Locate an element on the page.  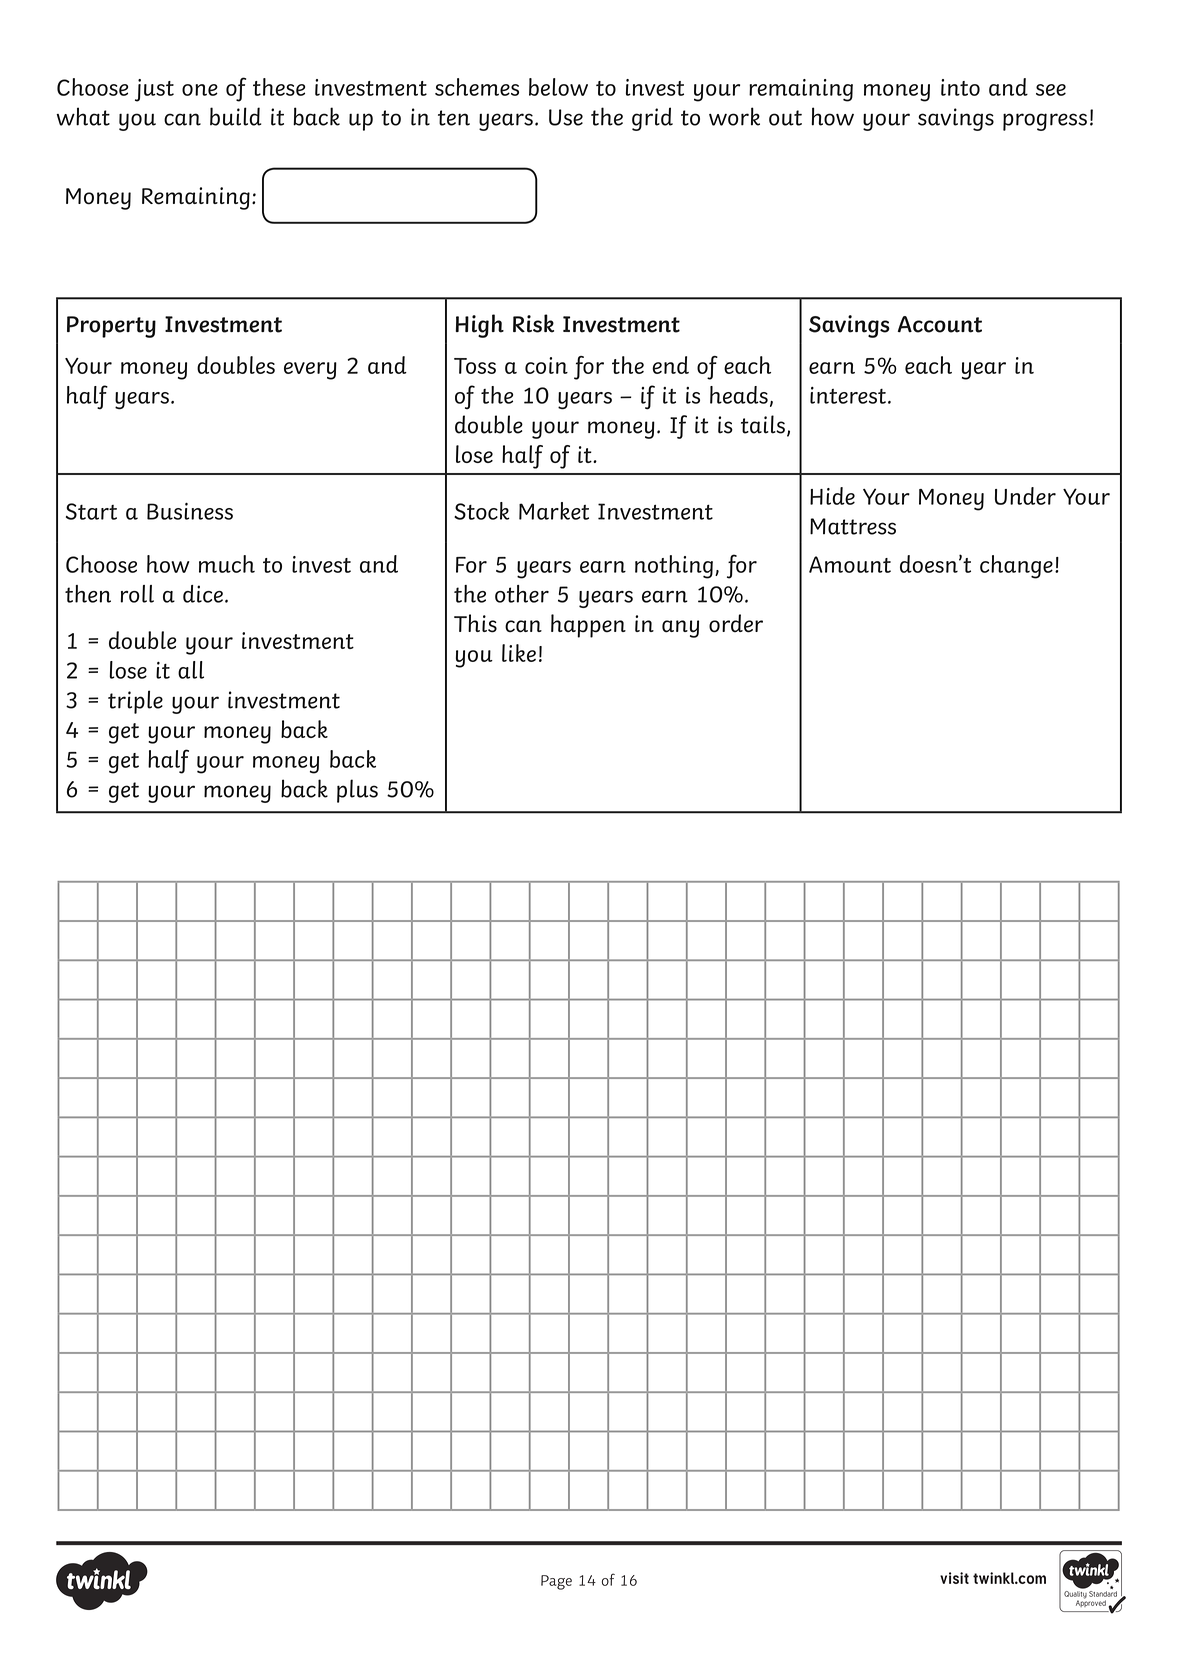
Use is located at coordinates (566, 117).
